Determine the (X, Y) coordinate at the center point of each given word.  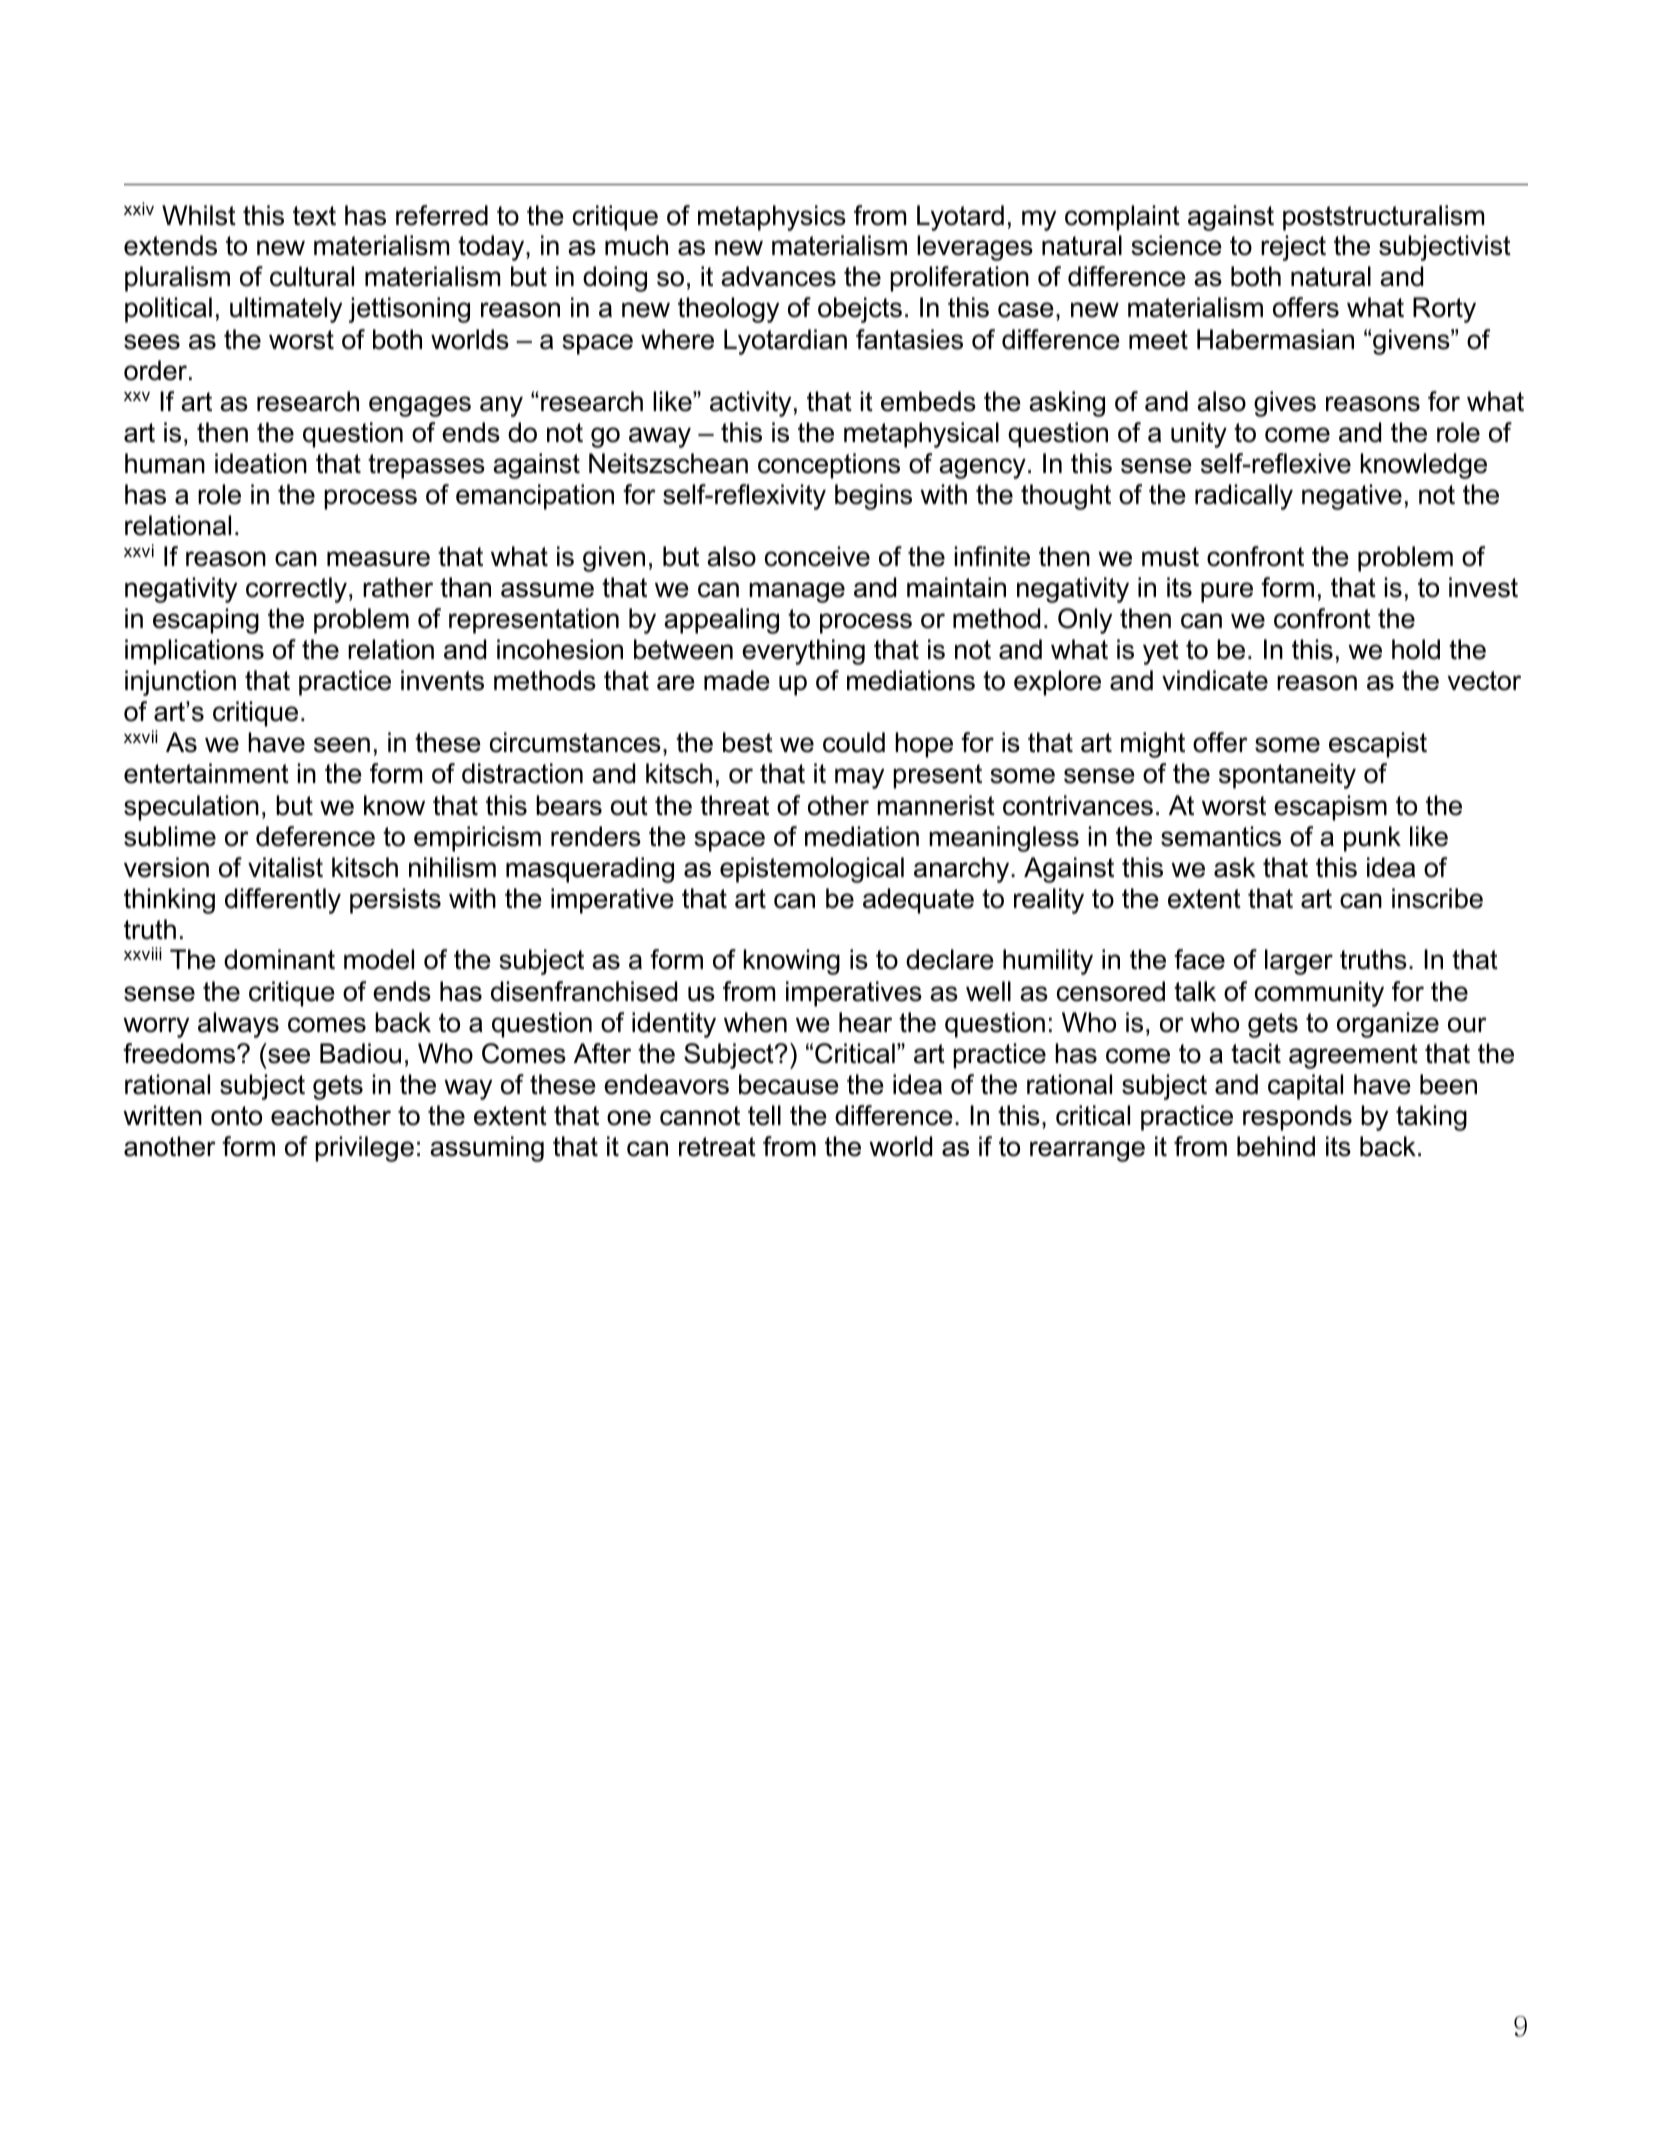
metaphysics (772, 218)
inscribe (1437, 898)
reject (1293, 248)
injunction (180, 683)
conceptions (829, 466)
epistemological (812, 870)
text (314, 216)
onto (236, 1116)
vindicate (1215, 680)
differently (283, 901)
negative (1352, 497)
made (737, 680)
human (165, 463)
